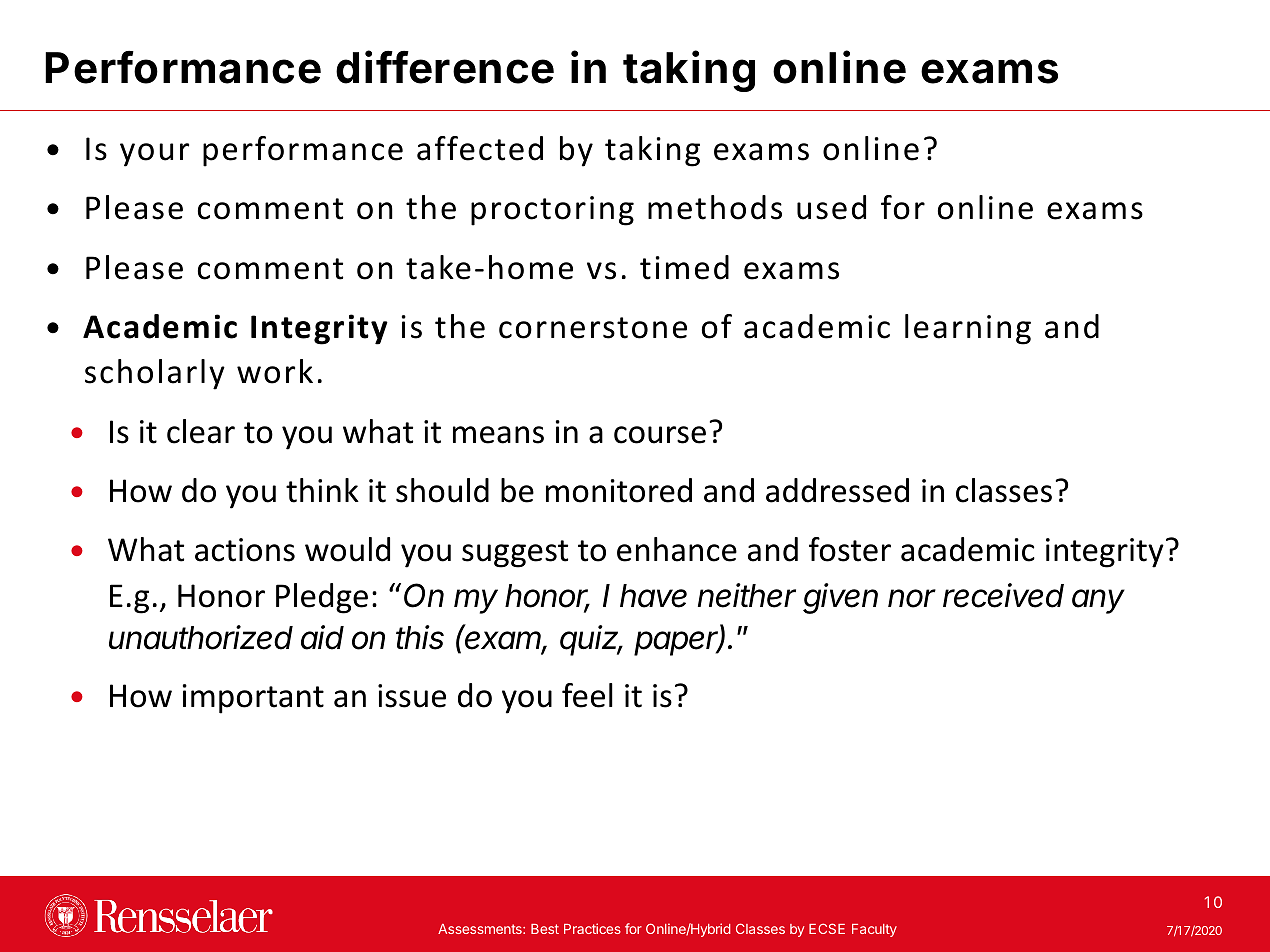  I want to click on addressed, so click(837, 490).
